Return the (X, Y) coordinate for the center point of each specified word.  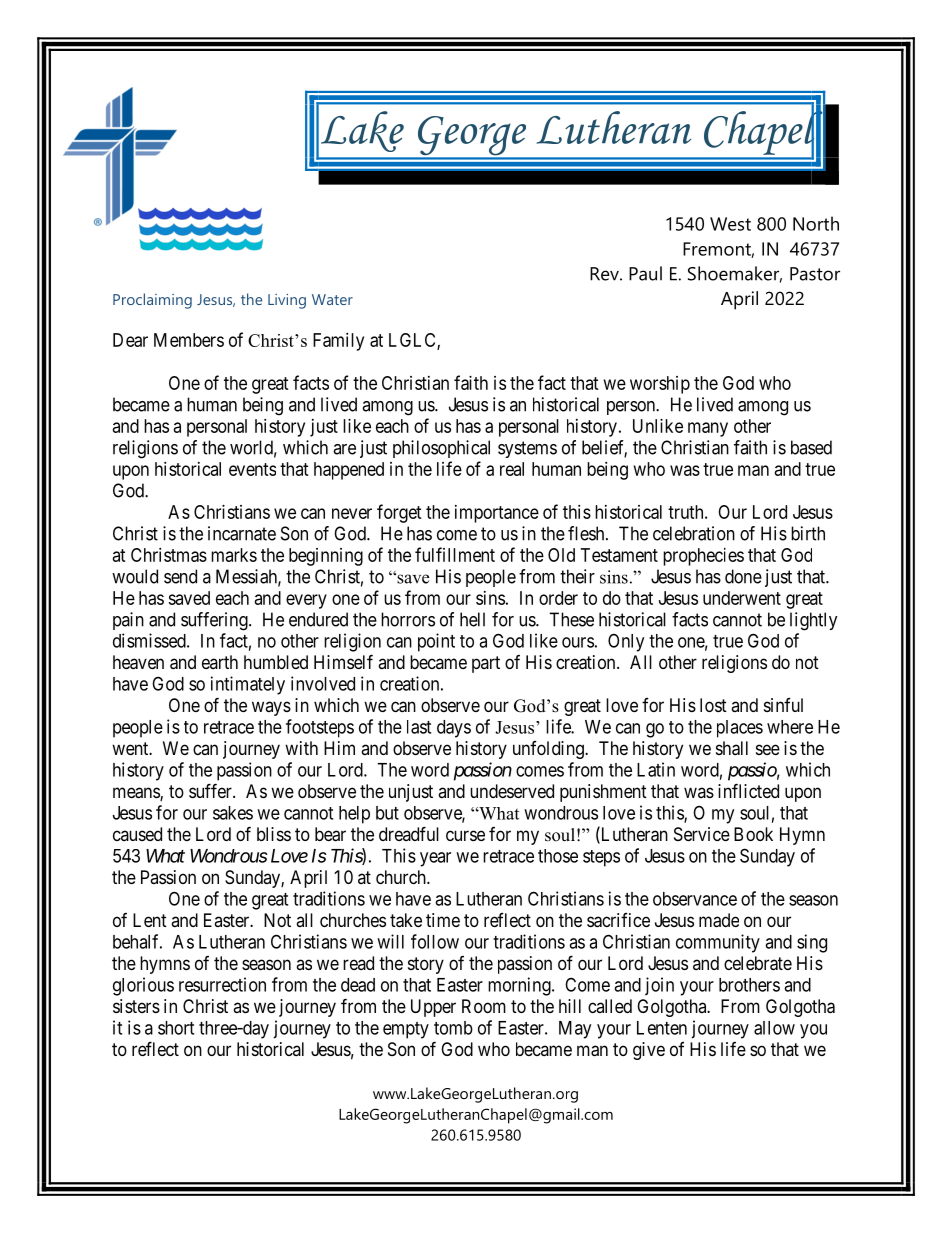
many (708, 429)
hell (472, 619)
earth (220, 662)
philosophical (441, 449)
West (730, 224)
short (176, 1028)
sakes (233, 813)
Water (332, 299)
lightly (814, 621)
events (252, 469)
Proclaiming (152, 301)
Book (753, 834)
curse (465, 835)
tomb (453, 1028)
